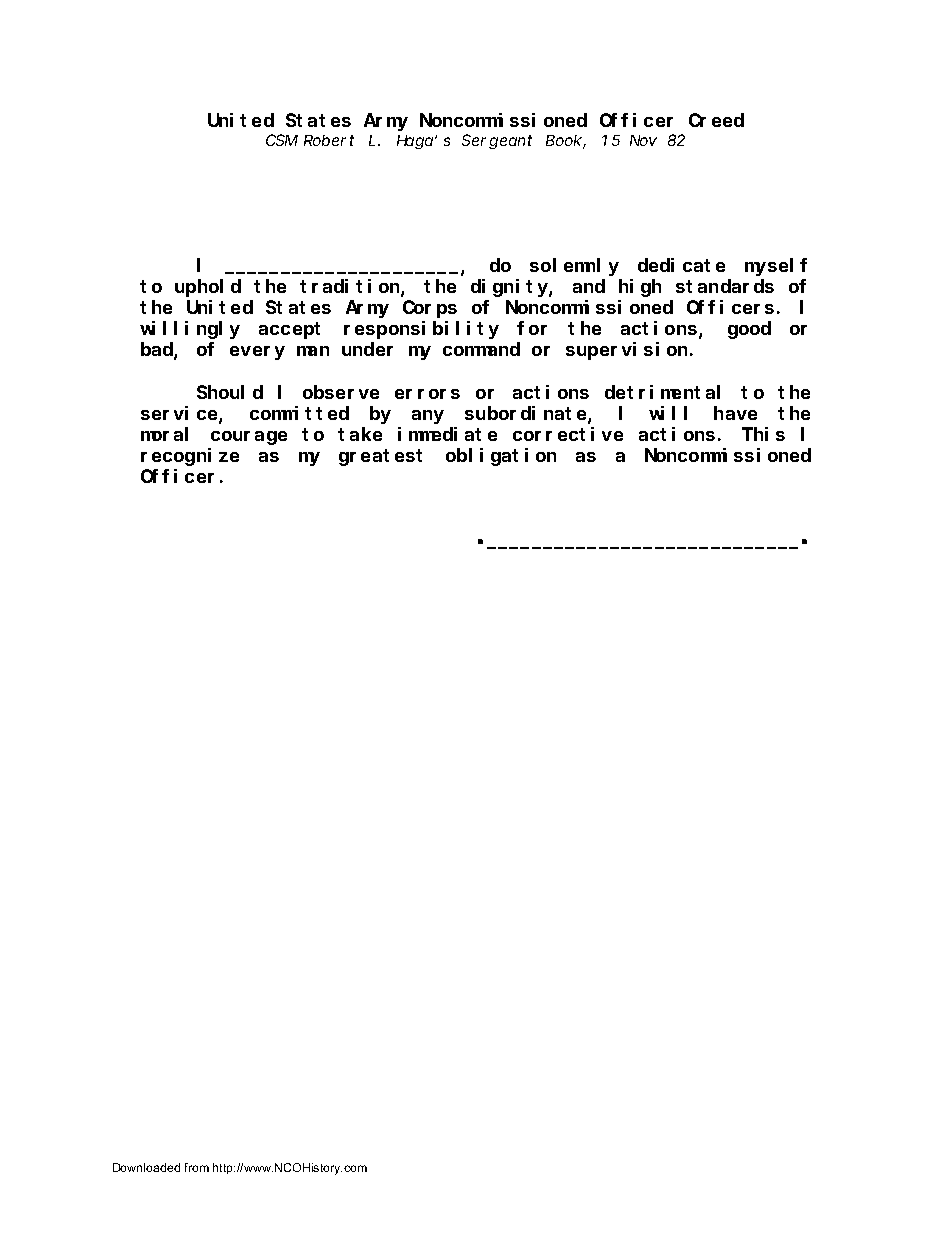 Image resolution: width=952 pixels, height=1233 pixels. I want to click on Robert, so click(329, 140).
